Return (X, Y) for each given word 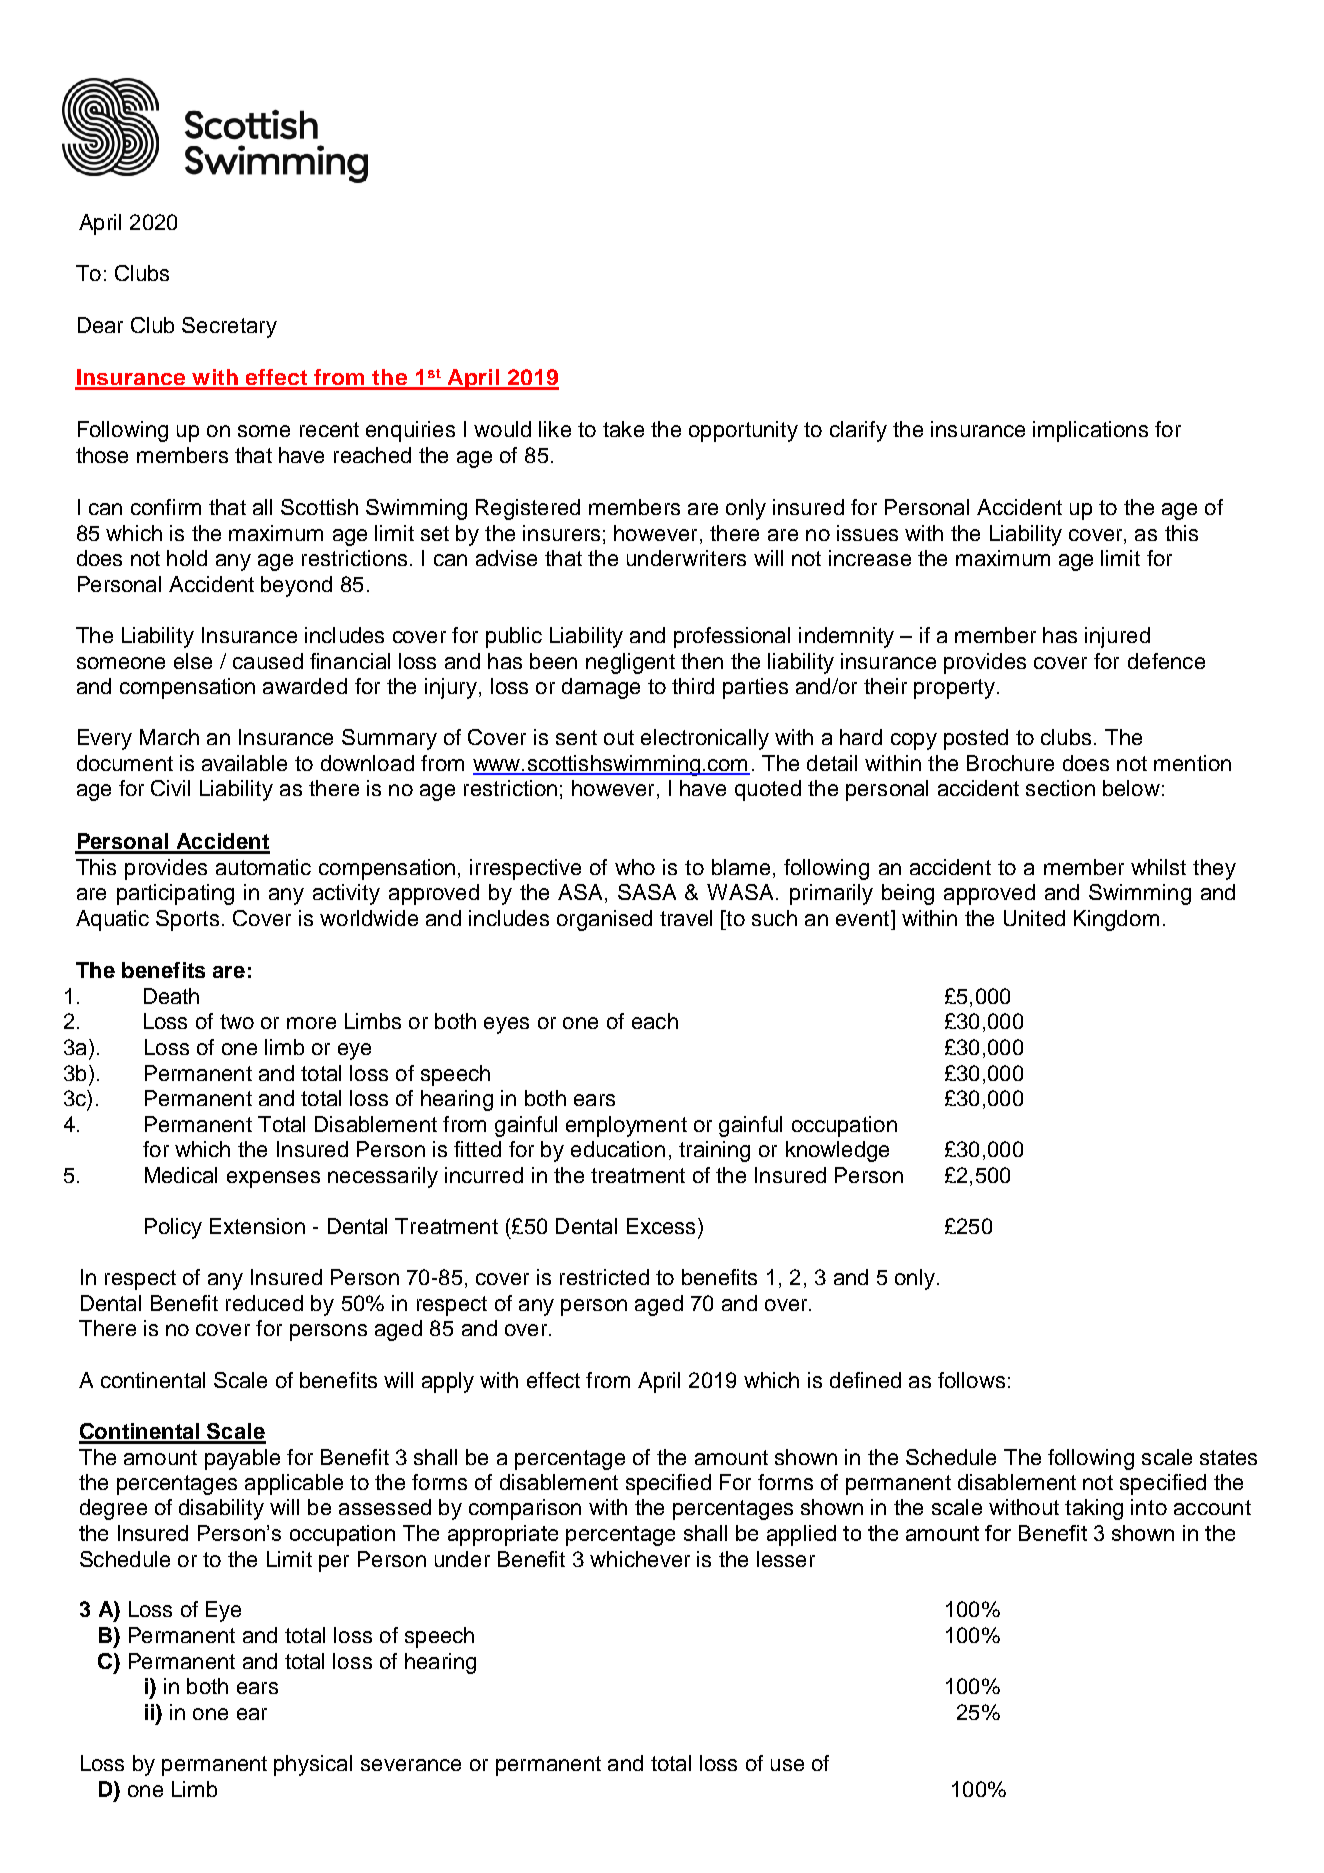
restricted (604, 1277)
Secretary (229, 327)
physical (313, 1765)
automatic (263, 867)
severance (411, 1765)
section (1060, 788)
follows (971, 1380)
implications (1090, 431)
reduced (264, 1303)
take (623, 429)
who (635, 867)
